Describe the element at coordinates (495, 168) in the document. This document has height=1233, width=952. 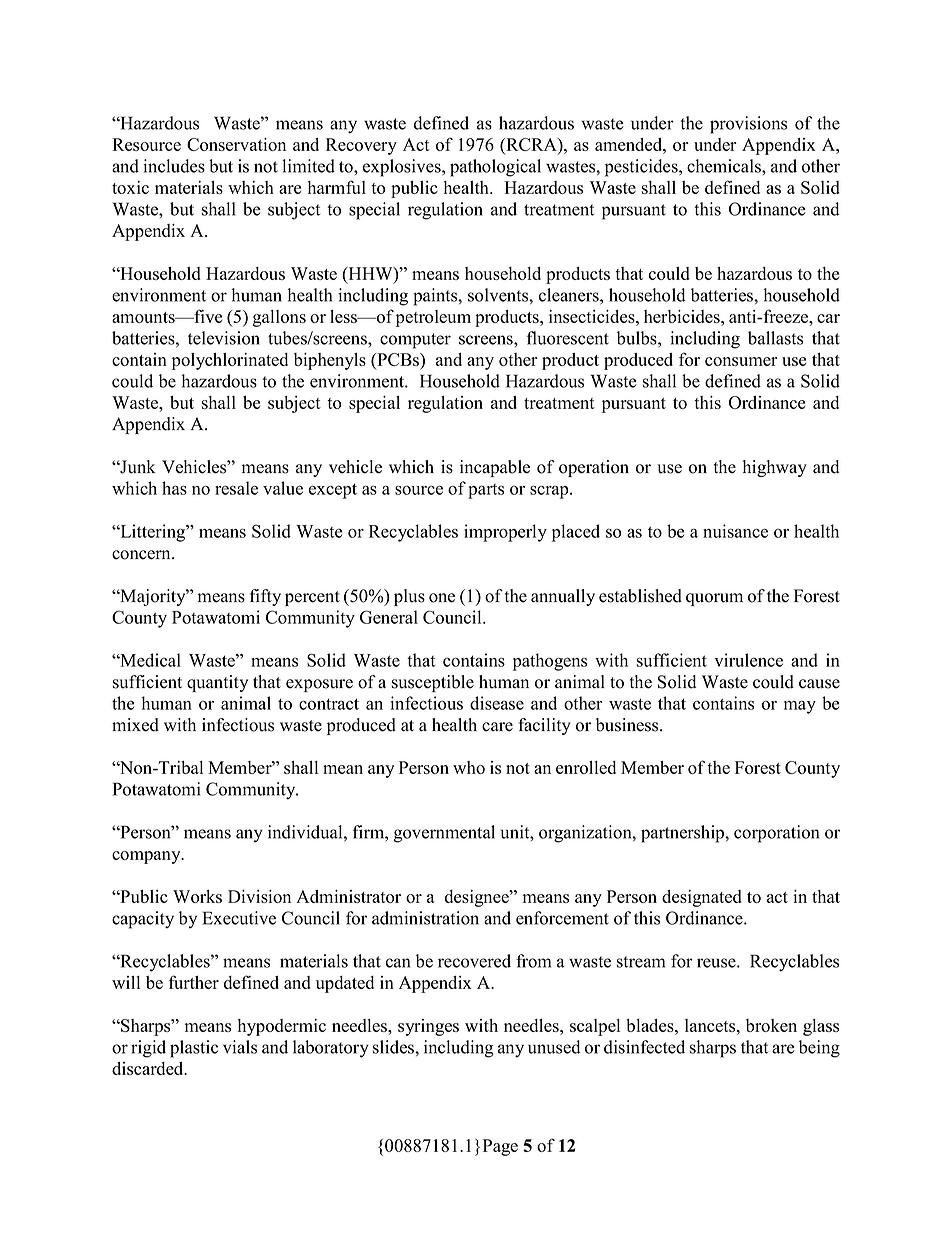
I see `pathological` at that location.
